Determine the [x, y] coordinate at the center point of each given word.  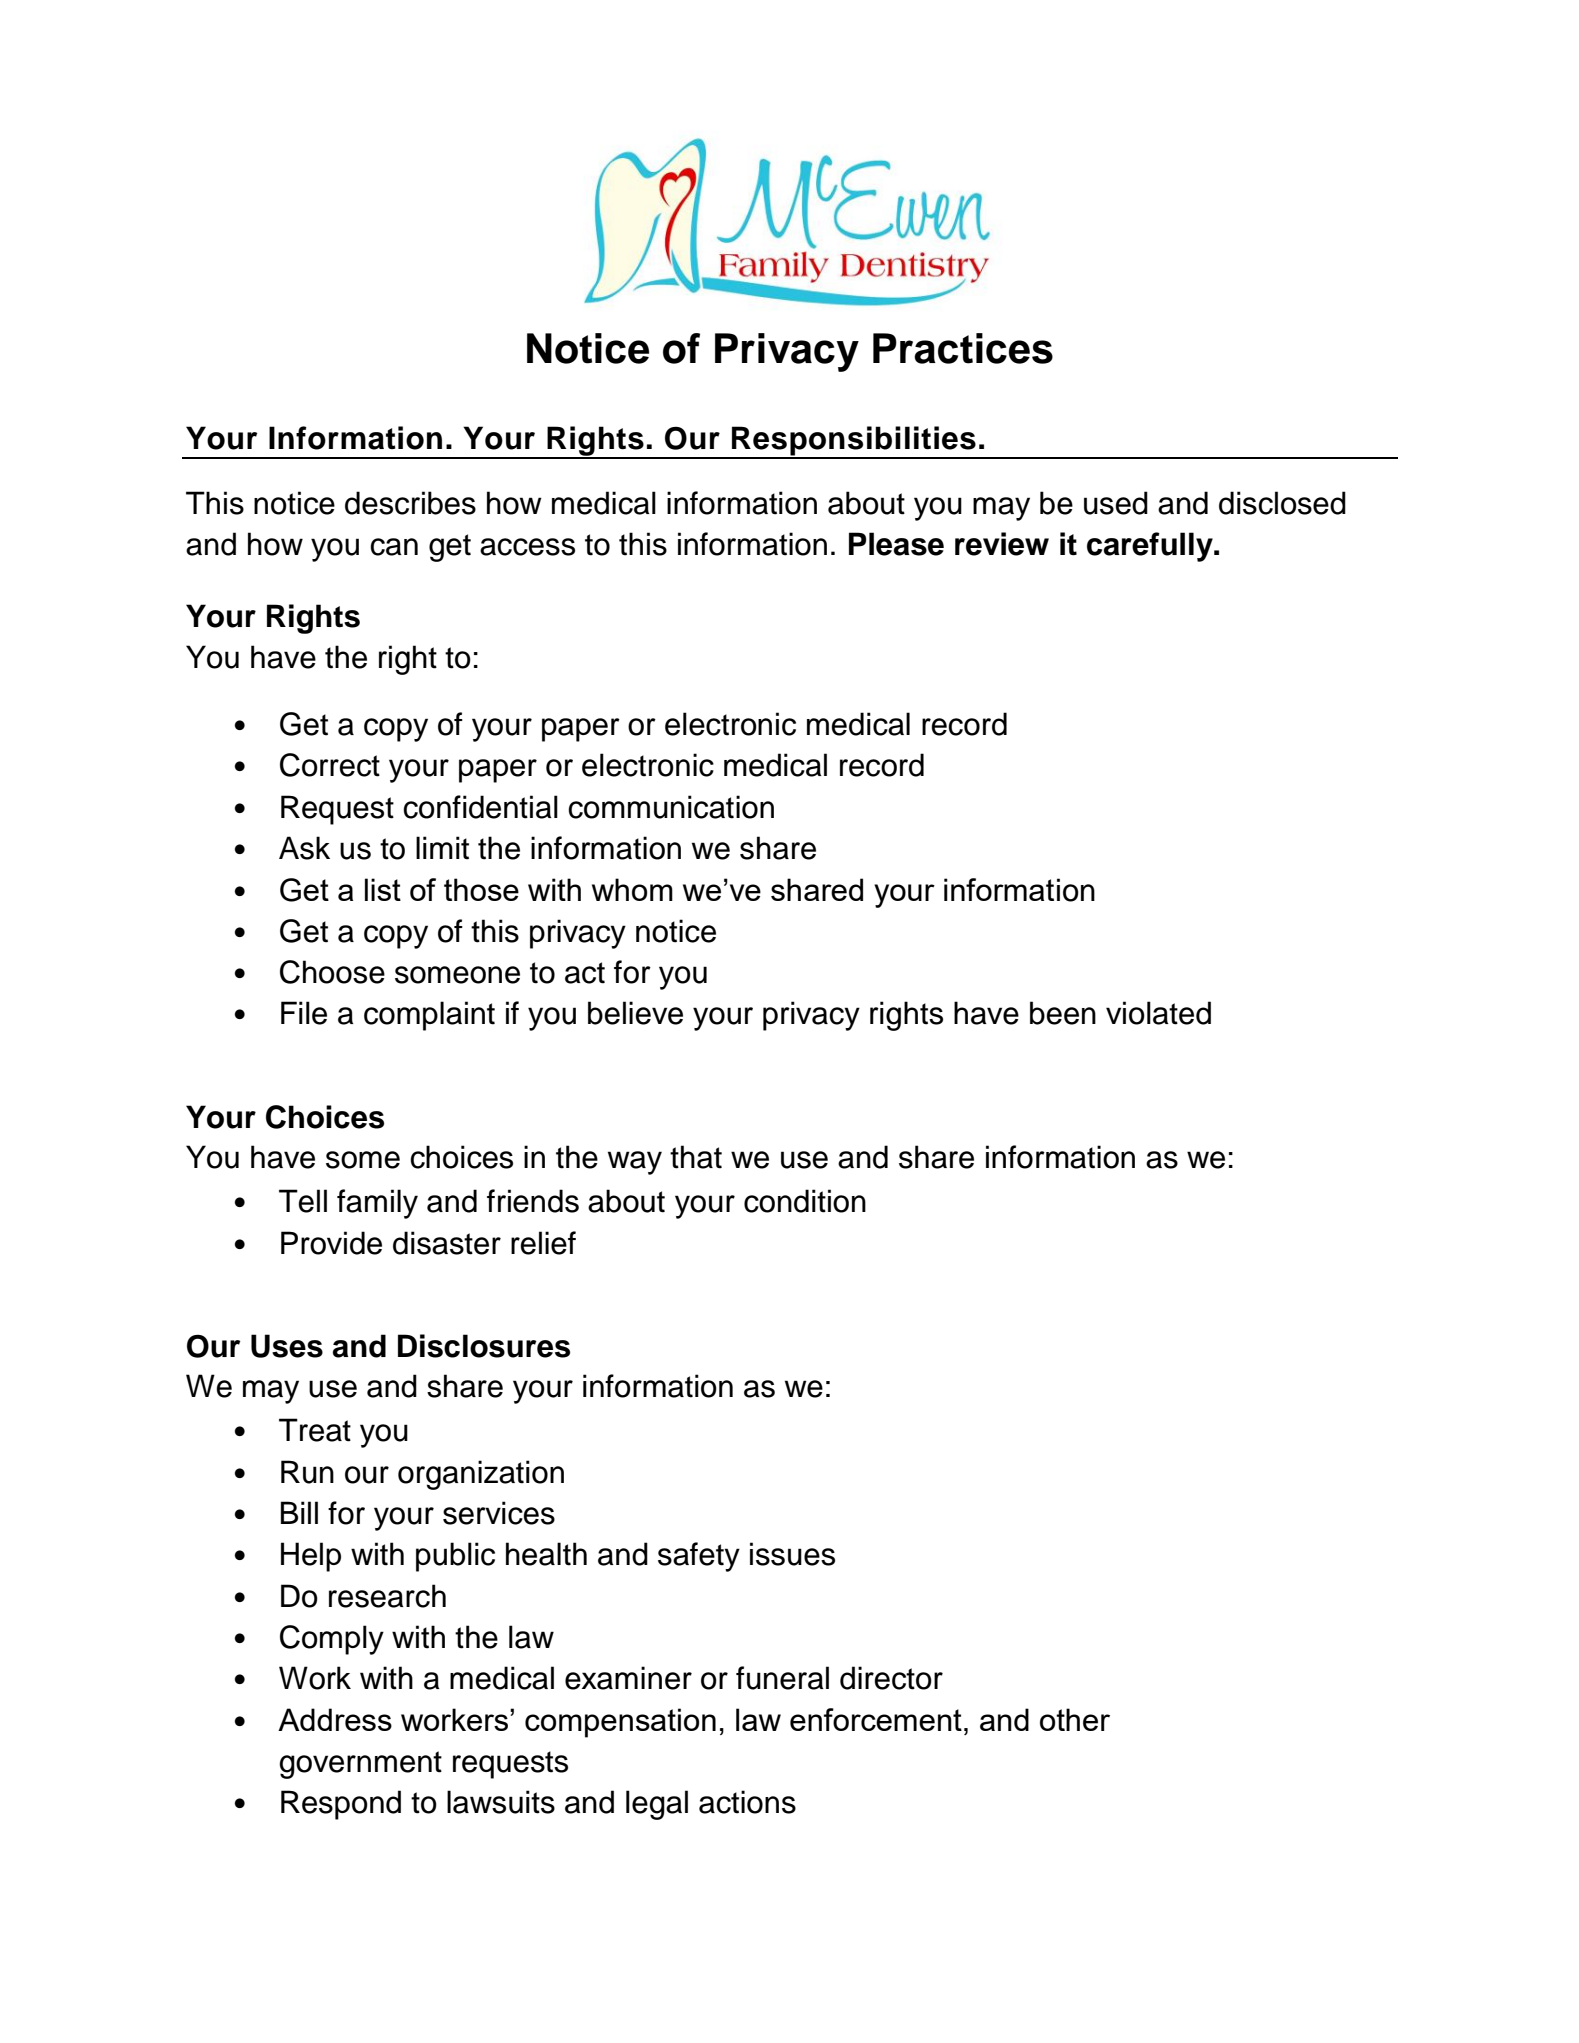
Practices [963, 348]
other [1075, 1719]
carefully [1151, 547]
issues [792, 1554]
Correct [330, 765]
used [1116, 503]
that [696, 1157]
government [360, 1765]
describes [410, 503]
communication [671, 807]
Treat [315, 1430]
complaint [429, 1016]
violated [1158, 1013]
